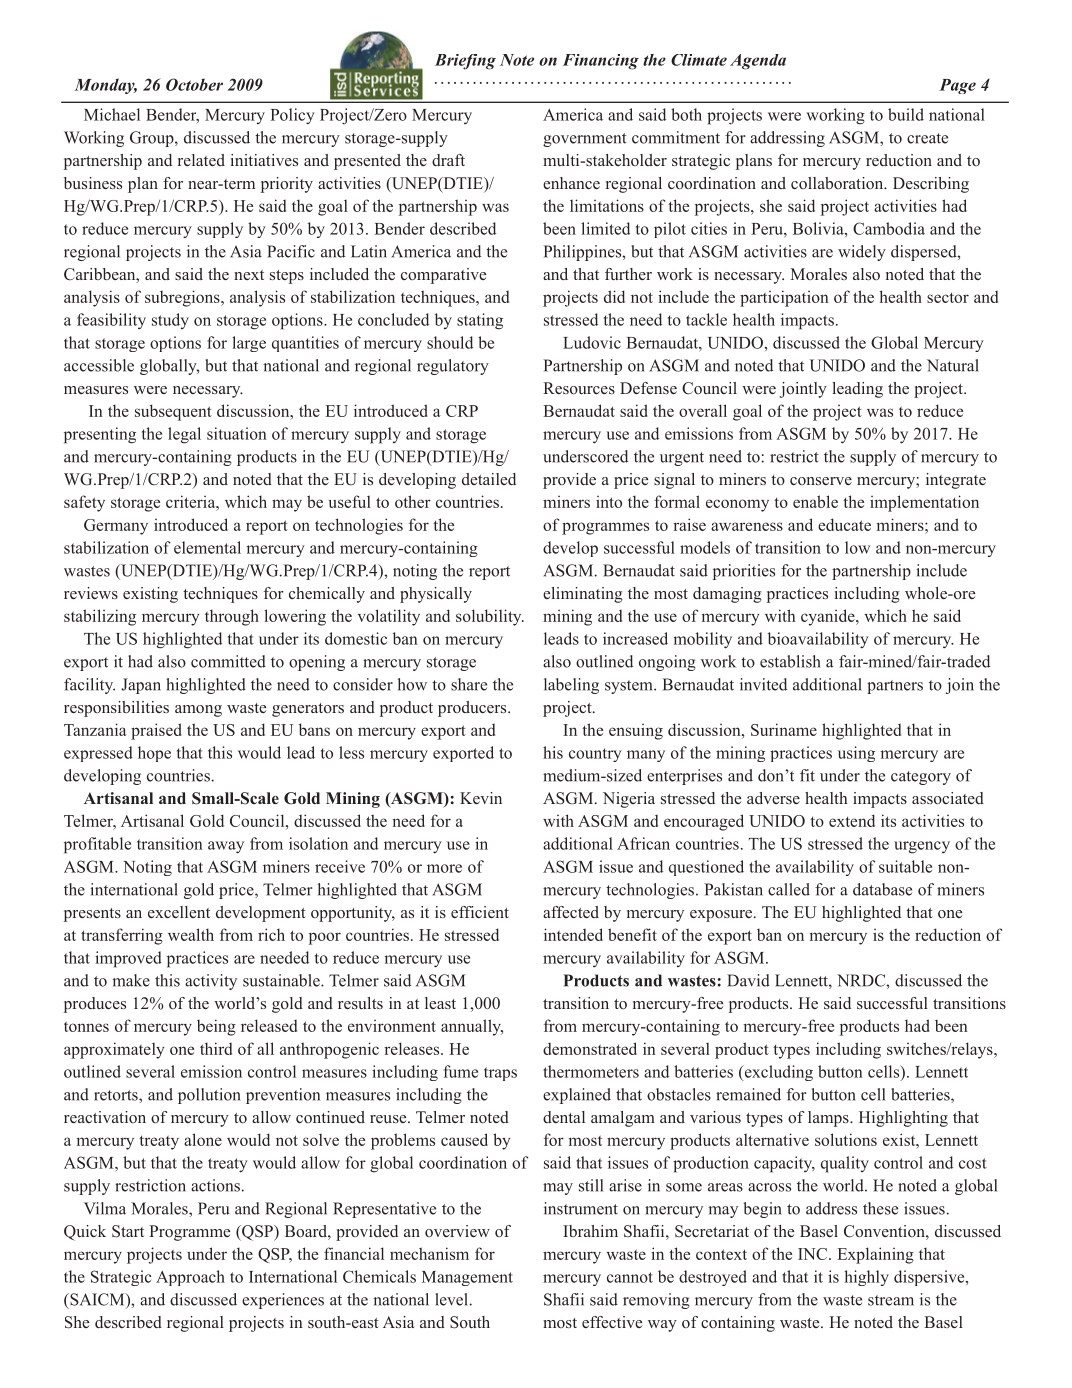  Describe the element at coordinates (571, 686) in the document. I see `labeling` at that location.
